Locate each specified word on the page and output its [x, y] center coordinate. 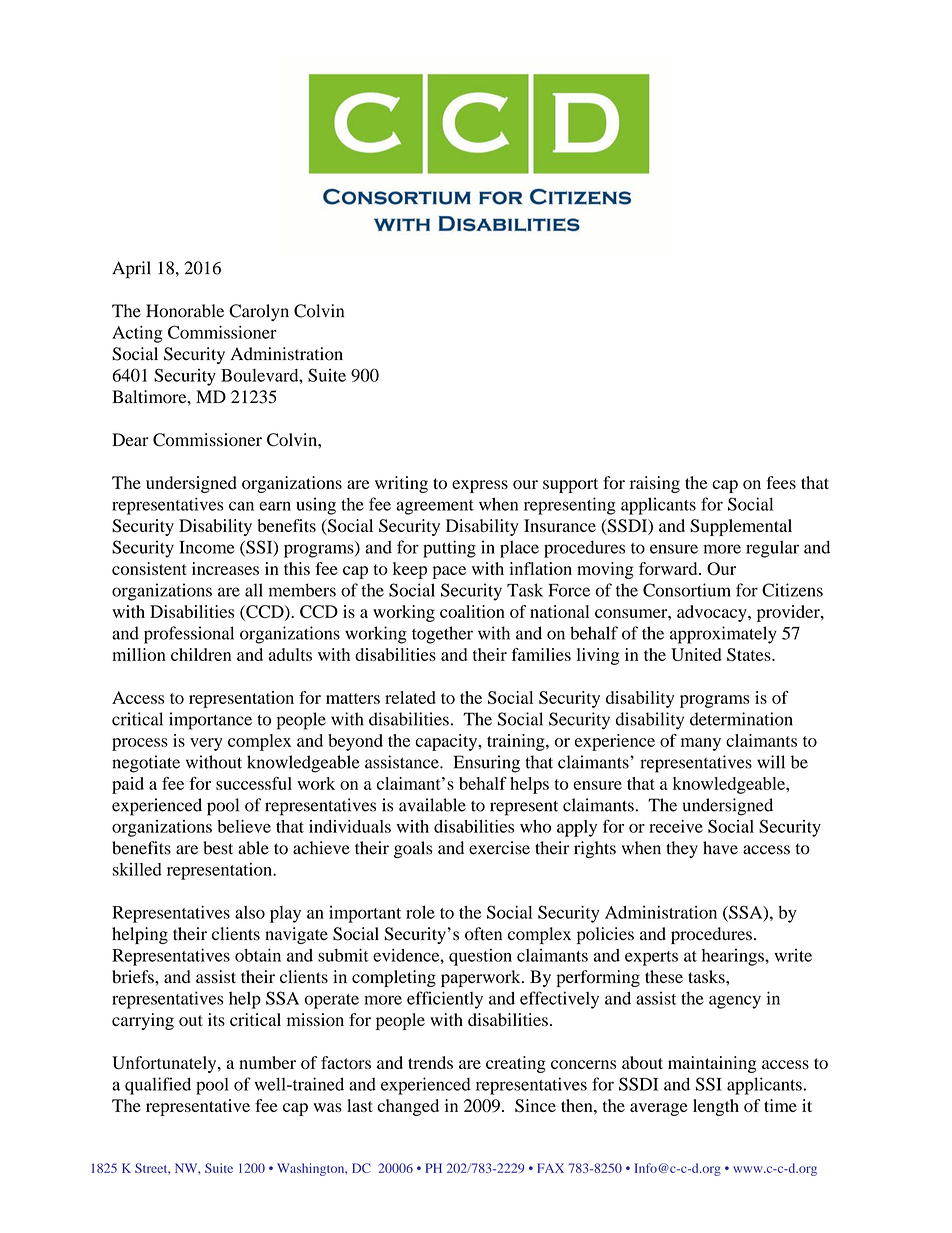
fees [781, 482]
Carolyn [259, 312]
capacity [447, 742]
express [480, 486]
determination [741, 719]
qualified [158, 1086]
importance [210, 721]
